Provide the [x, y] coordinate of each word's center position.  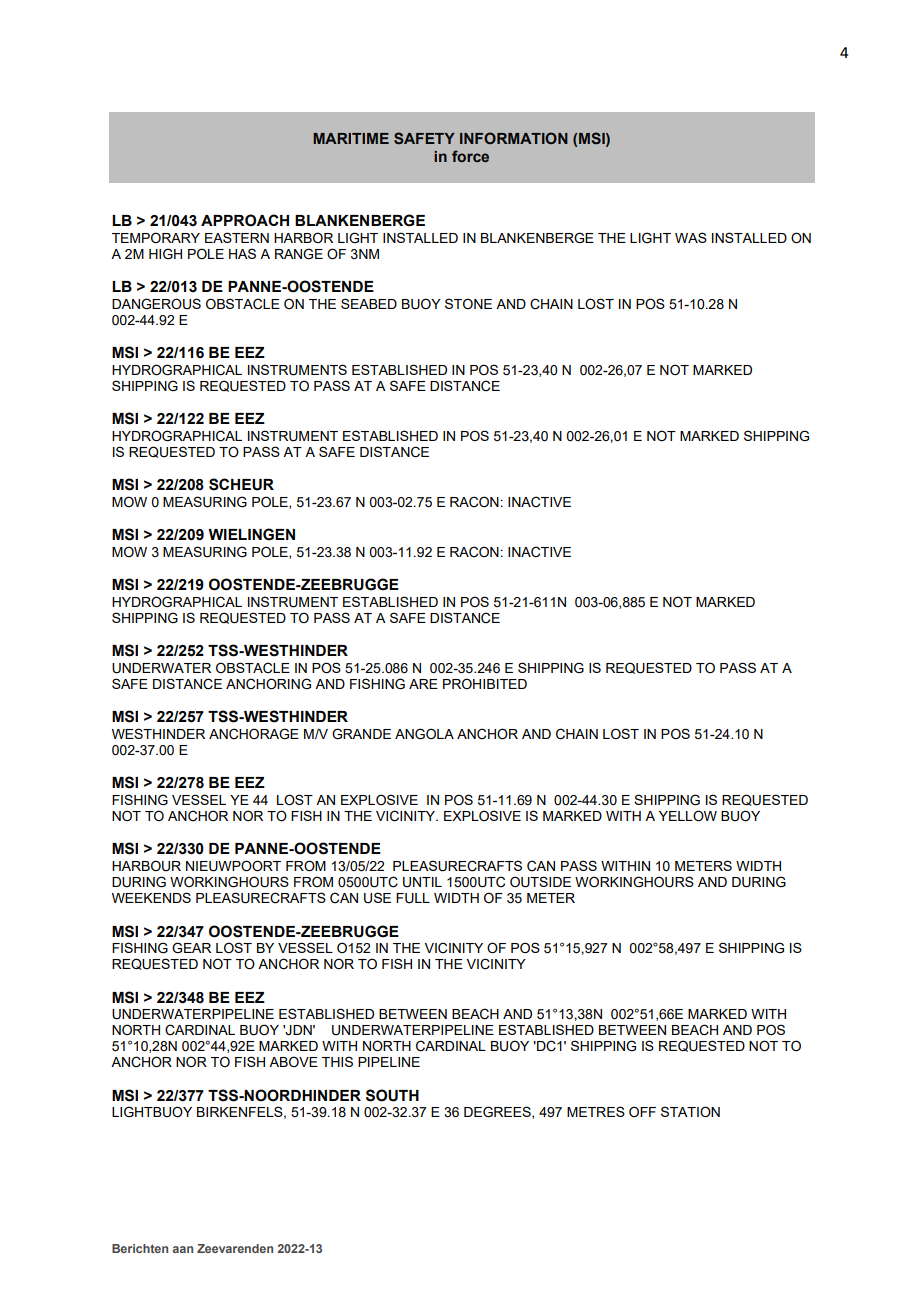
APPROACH [245, 220]
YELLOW [688, 816]
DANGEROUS [156, 304]
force [470, 156]
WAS [691, 237]
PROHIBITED [485, 684]
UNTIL [422, 882]
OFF [642, 1111]
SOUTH [392, 1095]
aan [183, 1249]
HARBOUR [146, 866]
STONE [468, 304]
